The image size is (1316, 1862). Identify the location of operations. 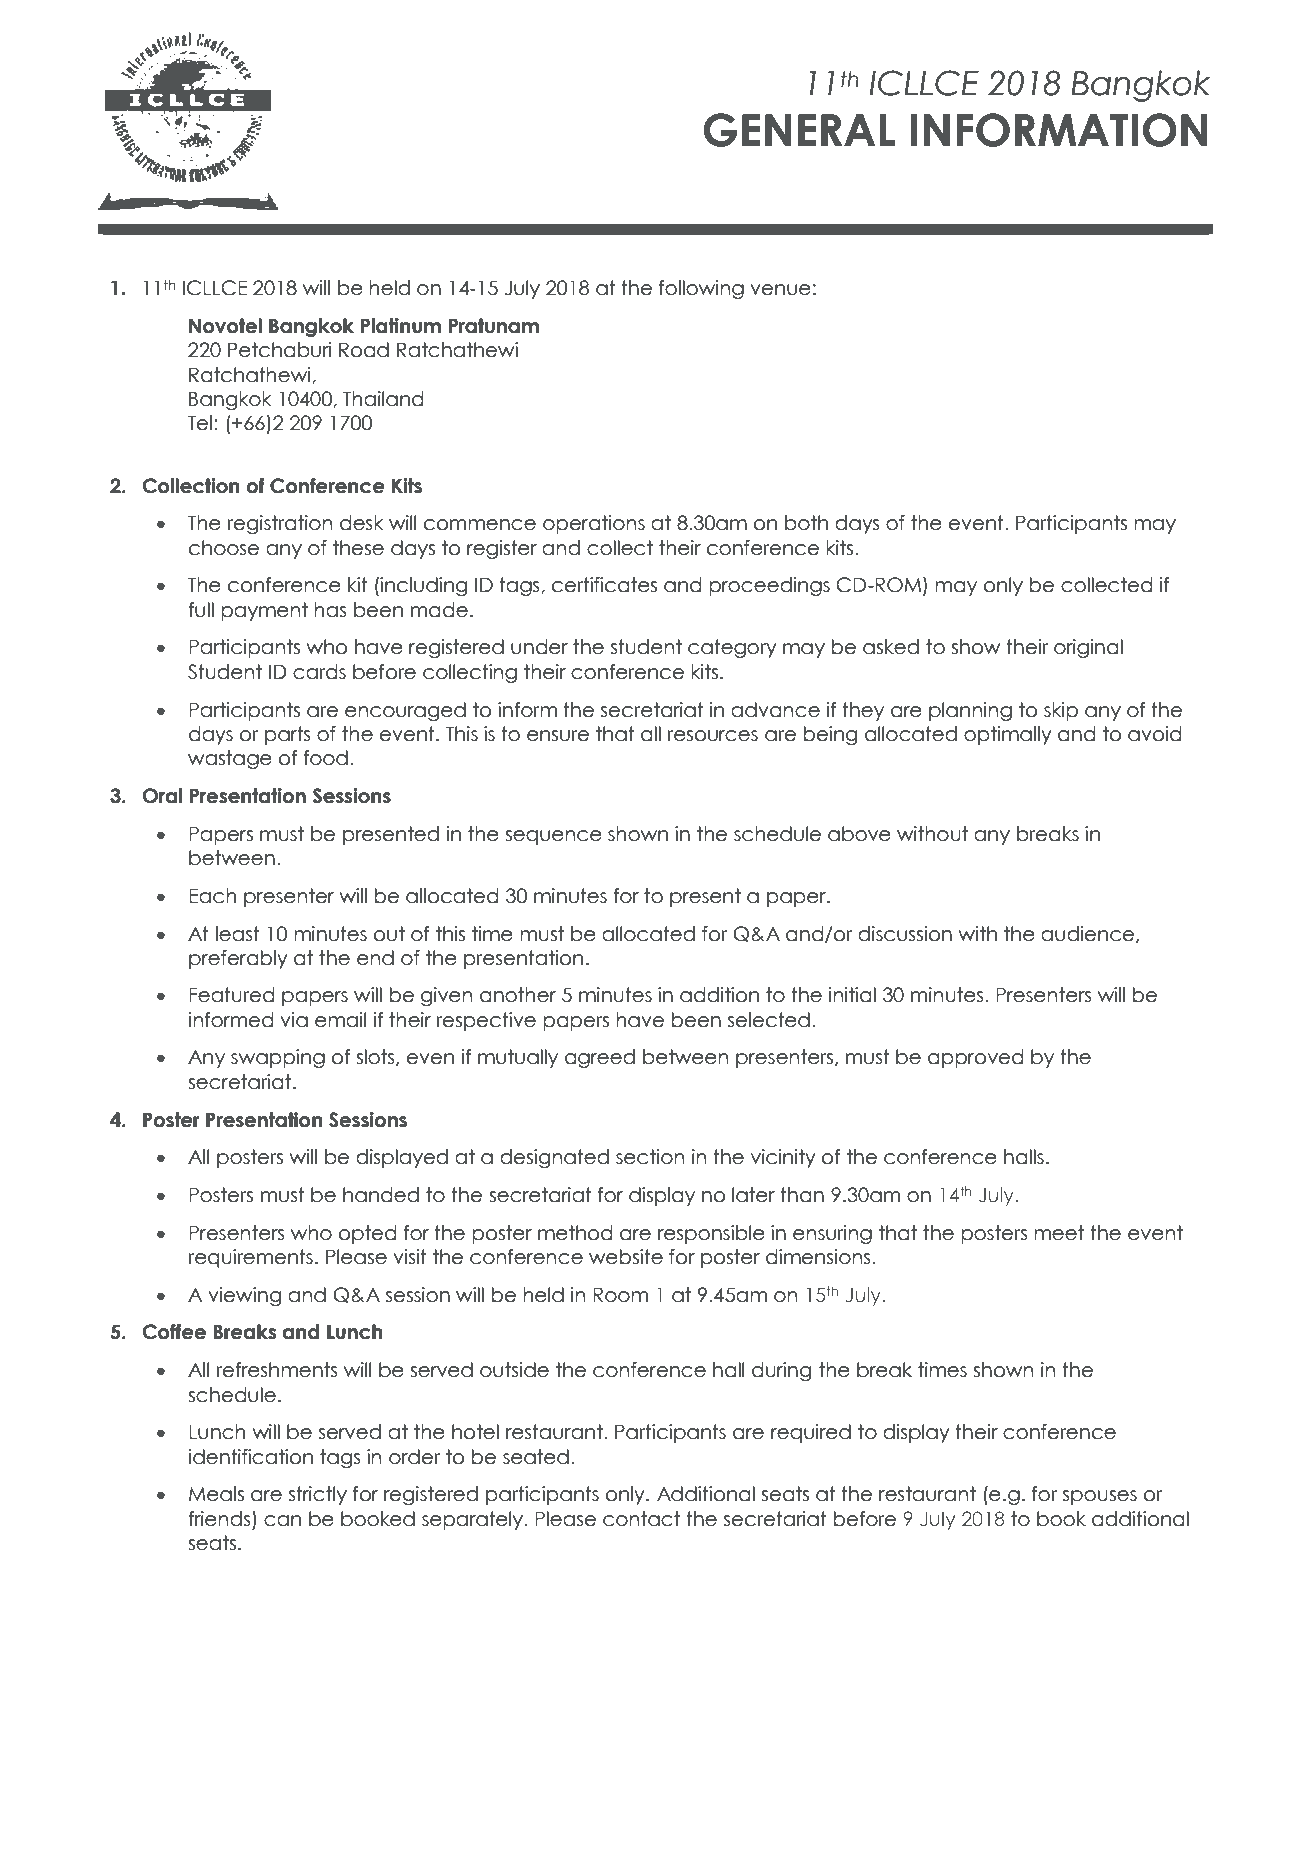
(594, 524).
